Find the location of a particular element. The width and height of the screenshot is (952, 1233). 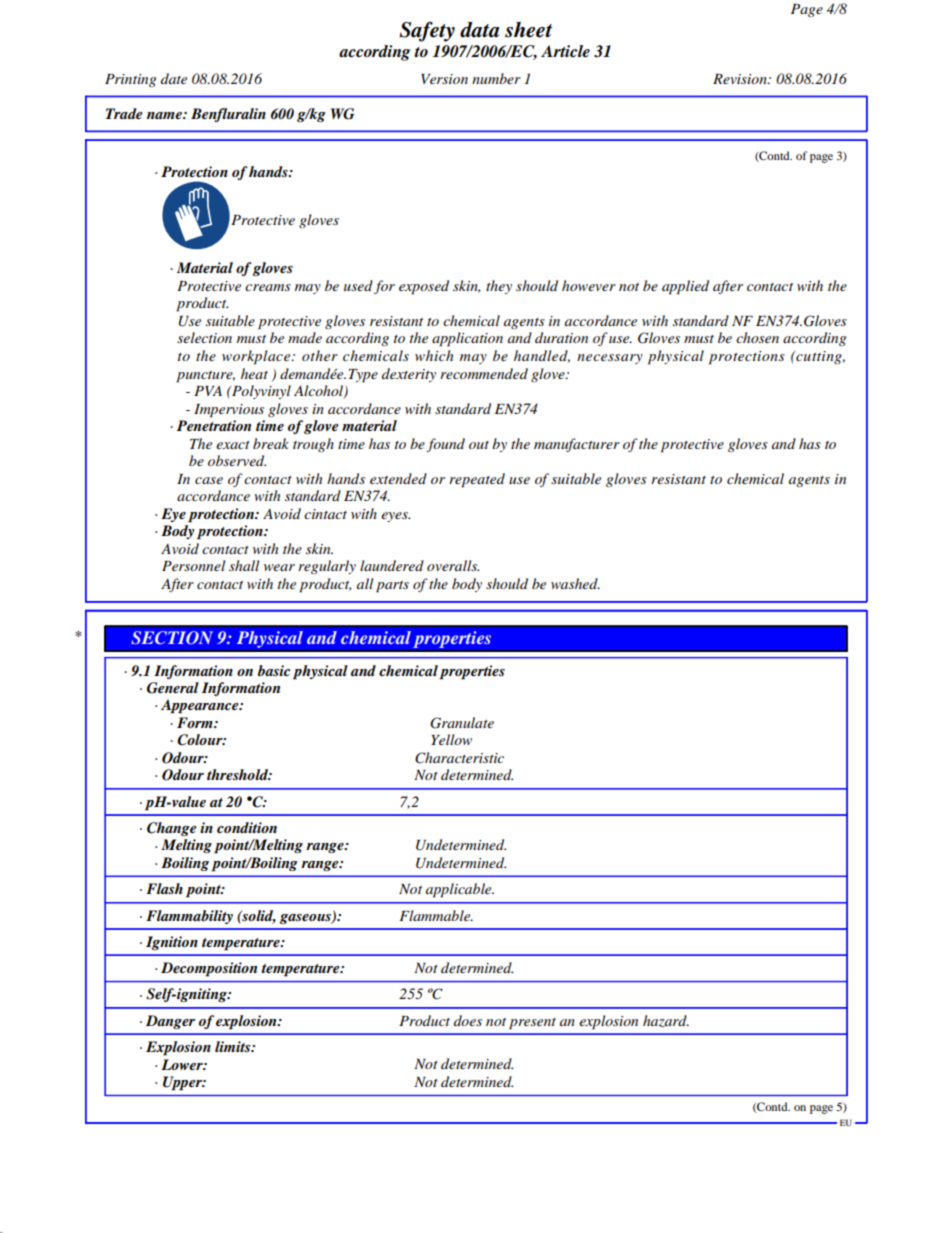

which is located at coordinates (434, 355).
